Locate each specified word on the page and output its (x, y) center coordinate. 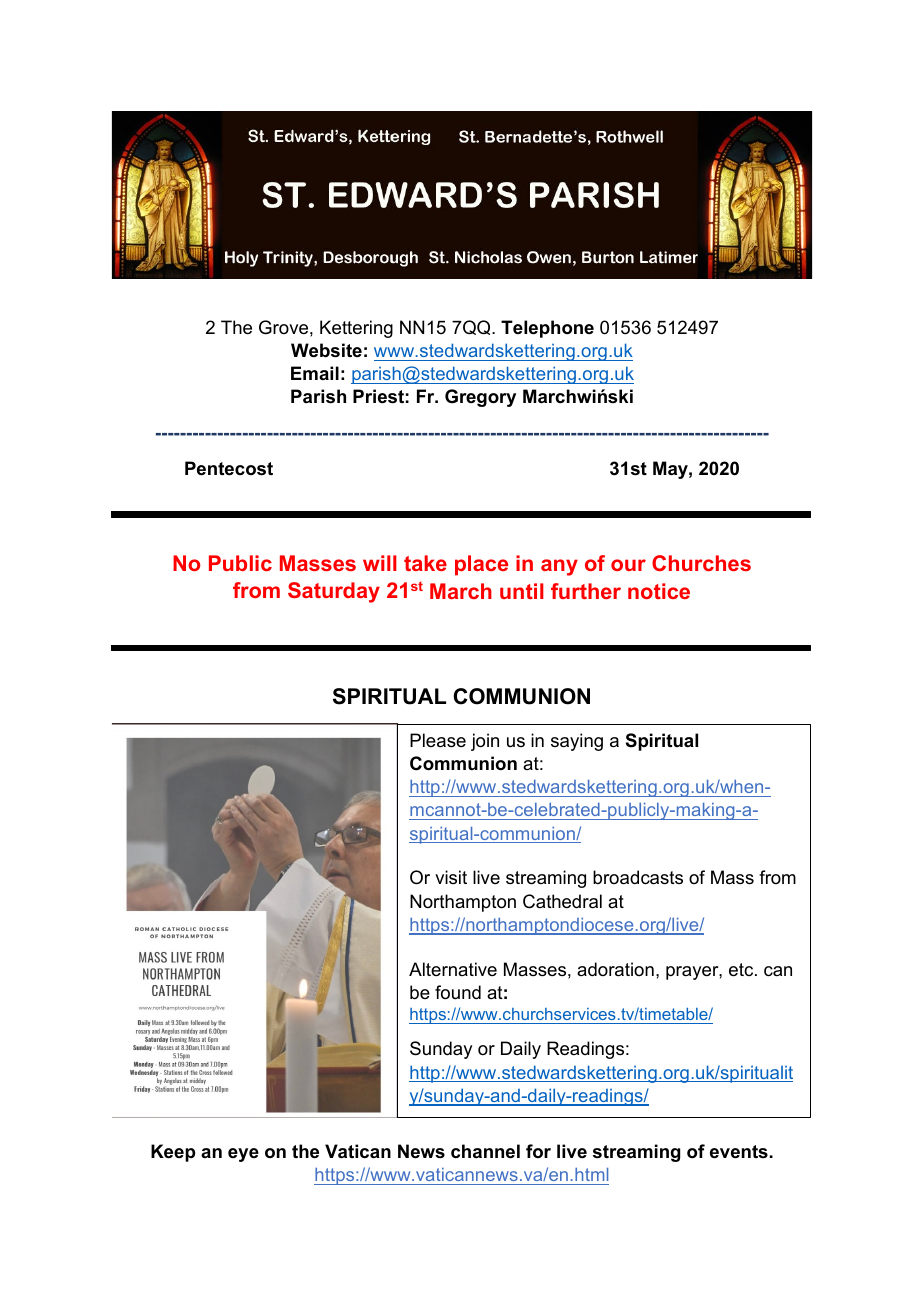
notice (659, 591)
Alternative (453, 969)
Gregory (480, 398)
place (481, 565)
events (739, 1152)
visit (451, 877)
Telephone (547, 329)
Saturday (334, 592)
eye (243, 1155)
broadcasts (638, 877)
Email (315, 373)
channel (485, 1151)
